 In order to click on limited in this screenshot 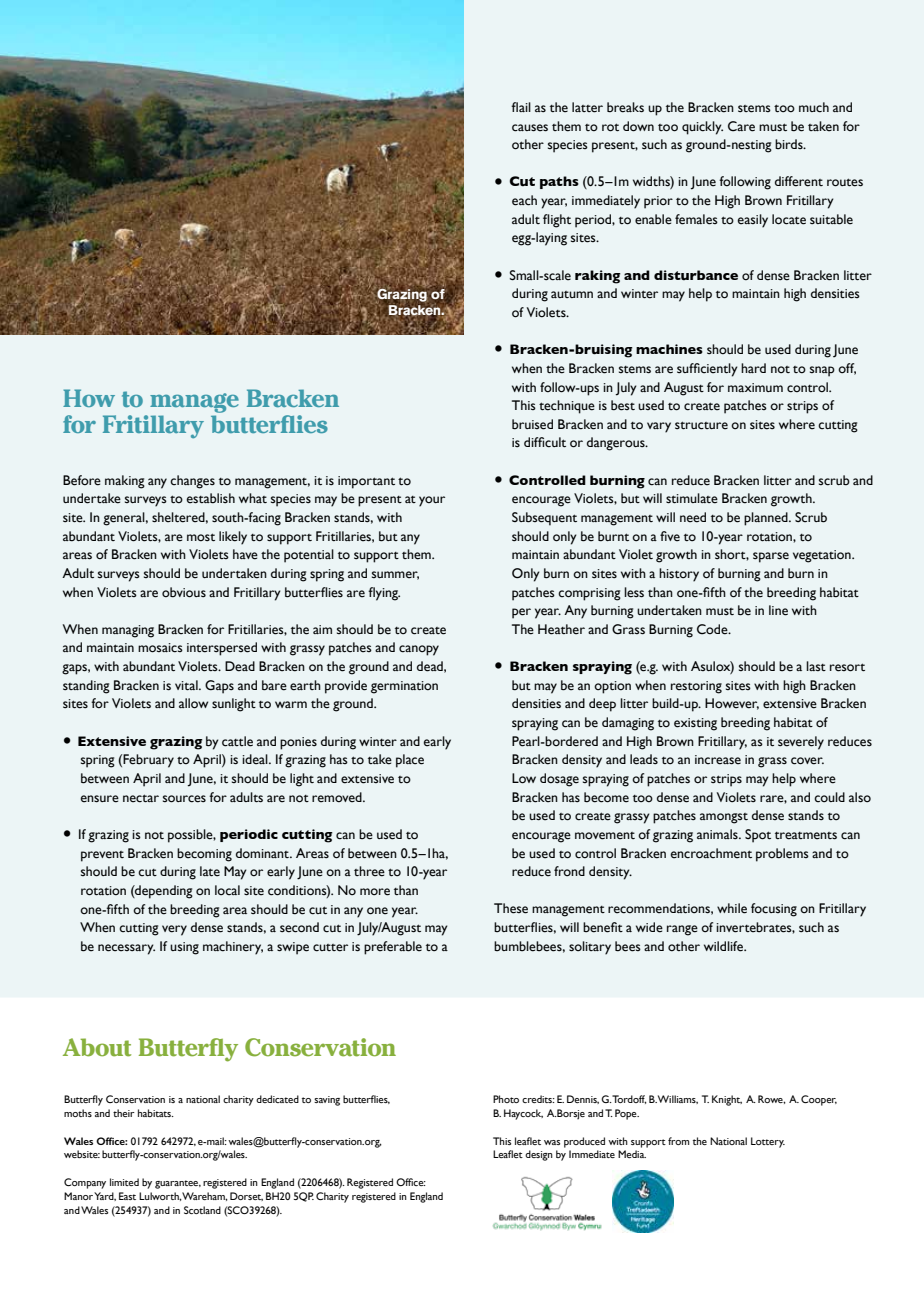, I will do `click(124, 1182)`.
